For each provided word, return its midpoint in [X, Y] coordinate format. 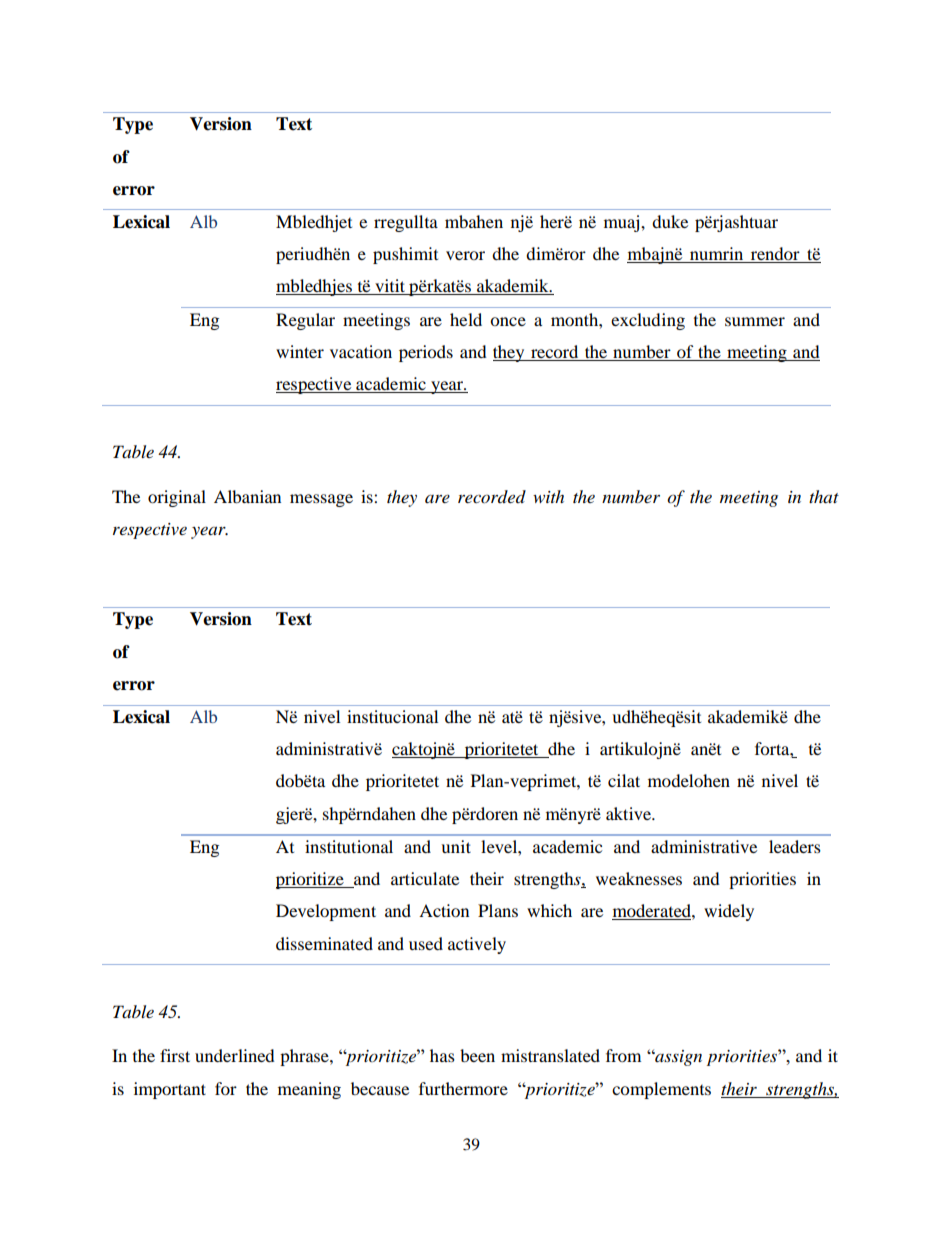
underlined [235, 1055]
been [477, 1055]
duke [670, 221]
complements [661, 1090]
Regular [305, 321]
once [508, 321]
